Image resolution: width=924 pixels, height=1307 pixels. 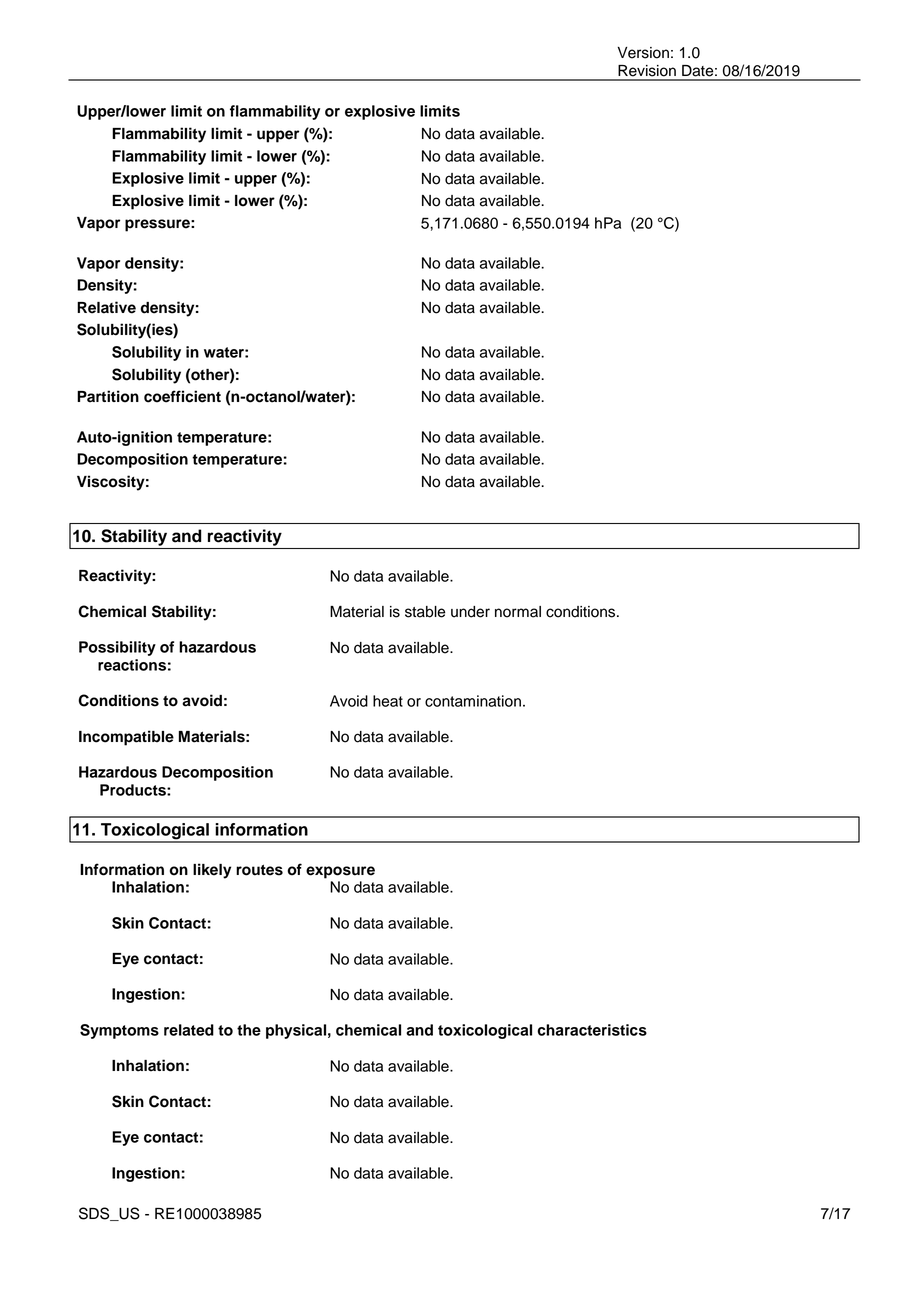 What do you see at coordinates (340, 872) in the screenshot?
I see `exposure` at bounding box center [340, 872].
